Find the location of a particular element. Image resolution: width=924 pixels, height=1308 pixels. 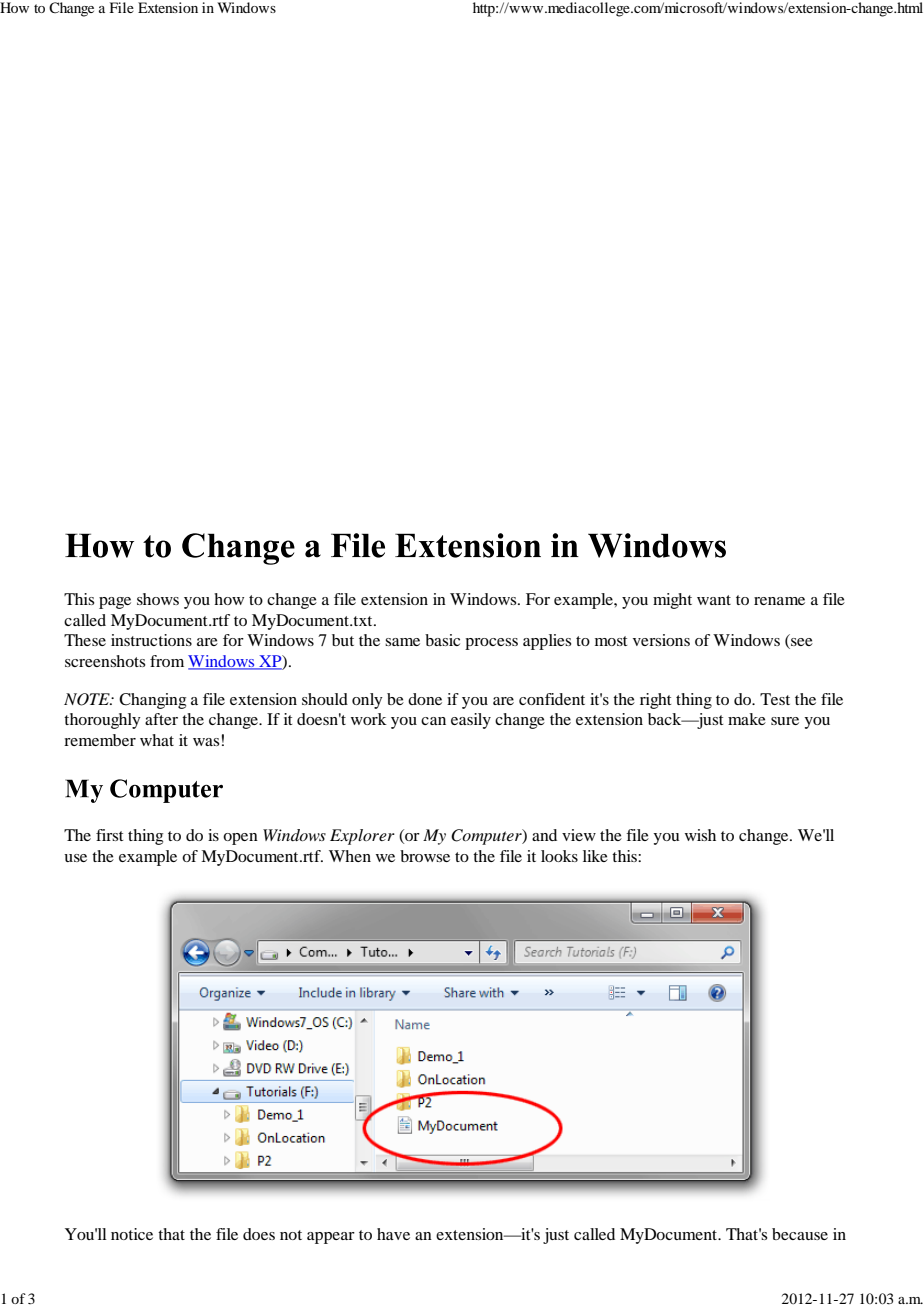

When is located at coordinates (350, 856).
